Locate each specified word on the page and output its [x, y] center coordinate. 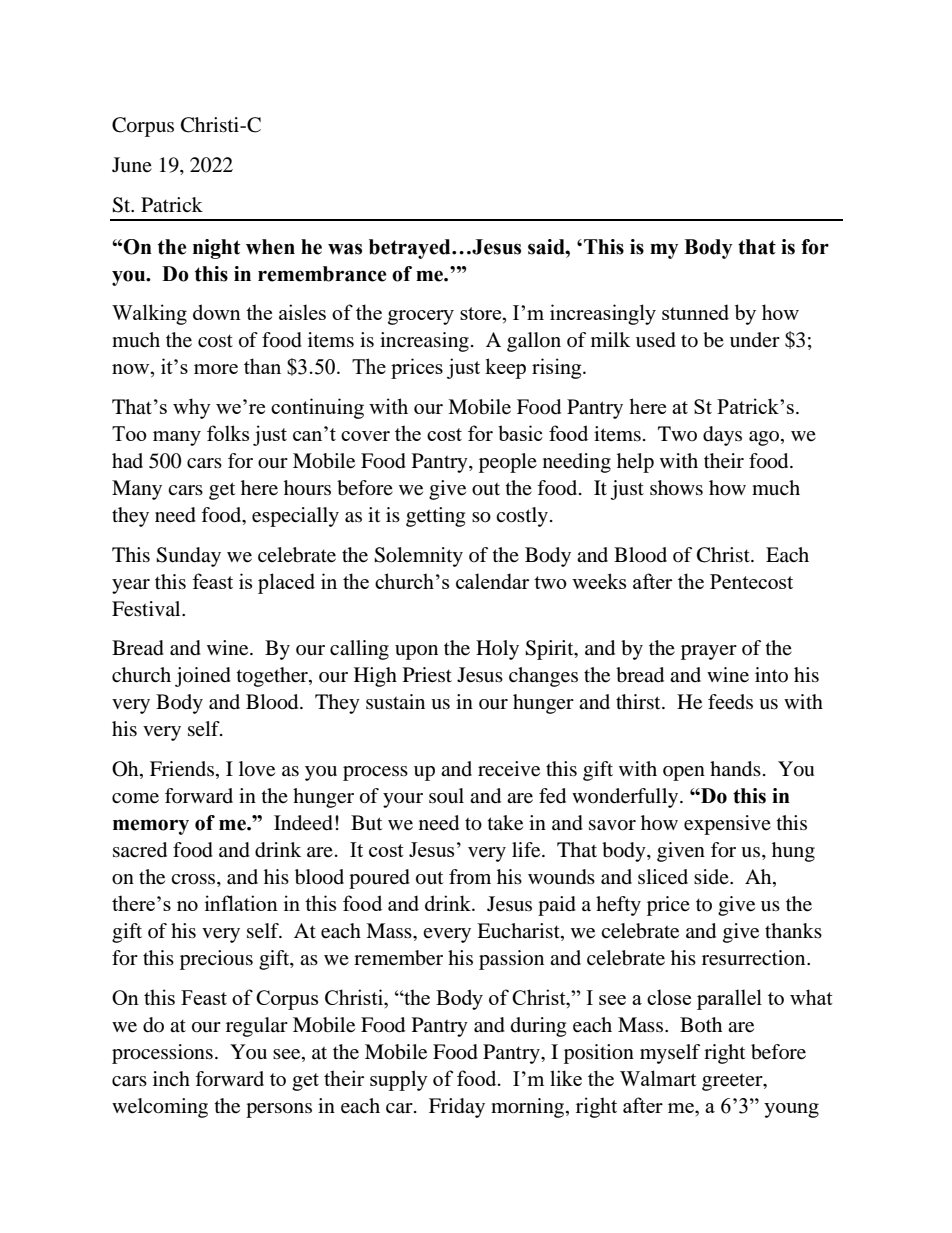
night [216, 249]
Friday [457, 1108]
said [547, 247]
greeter [733, 1082]
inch [171, 1078]
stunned [695, 312]
